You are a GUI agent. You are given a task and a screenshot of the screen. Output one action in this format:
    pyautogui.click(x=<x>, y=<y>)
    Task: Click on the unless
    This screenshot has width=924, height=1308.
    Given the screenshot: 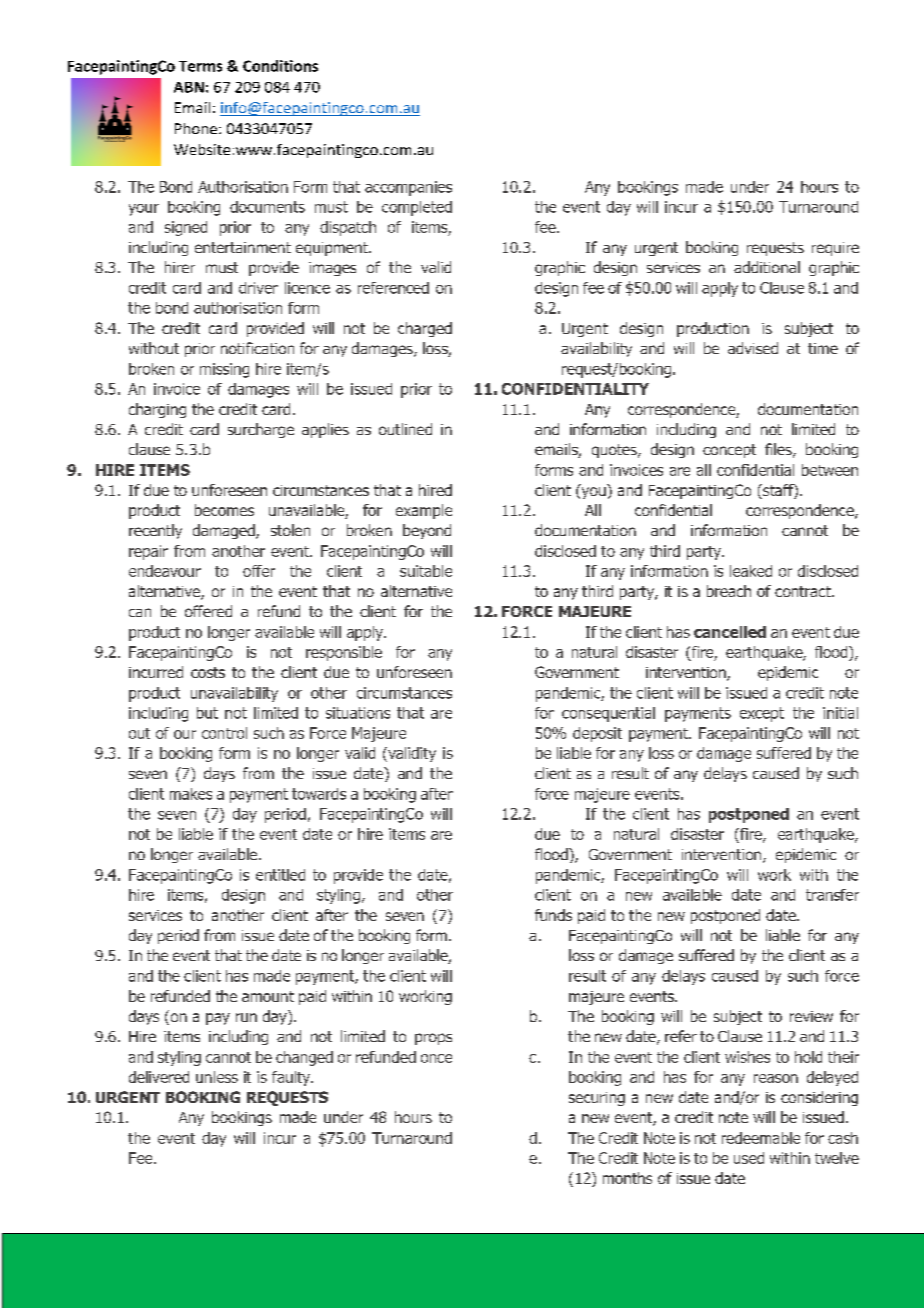 What is the action you would take?
    pyautogui.click(x=217, y=1077)
